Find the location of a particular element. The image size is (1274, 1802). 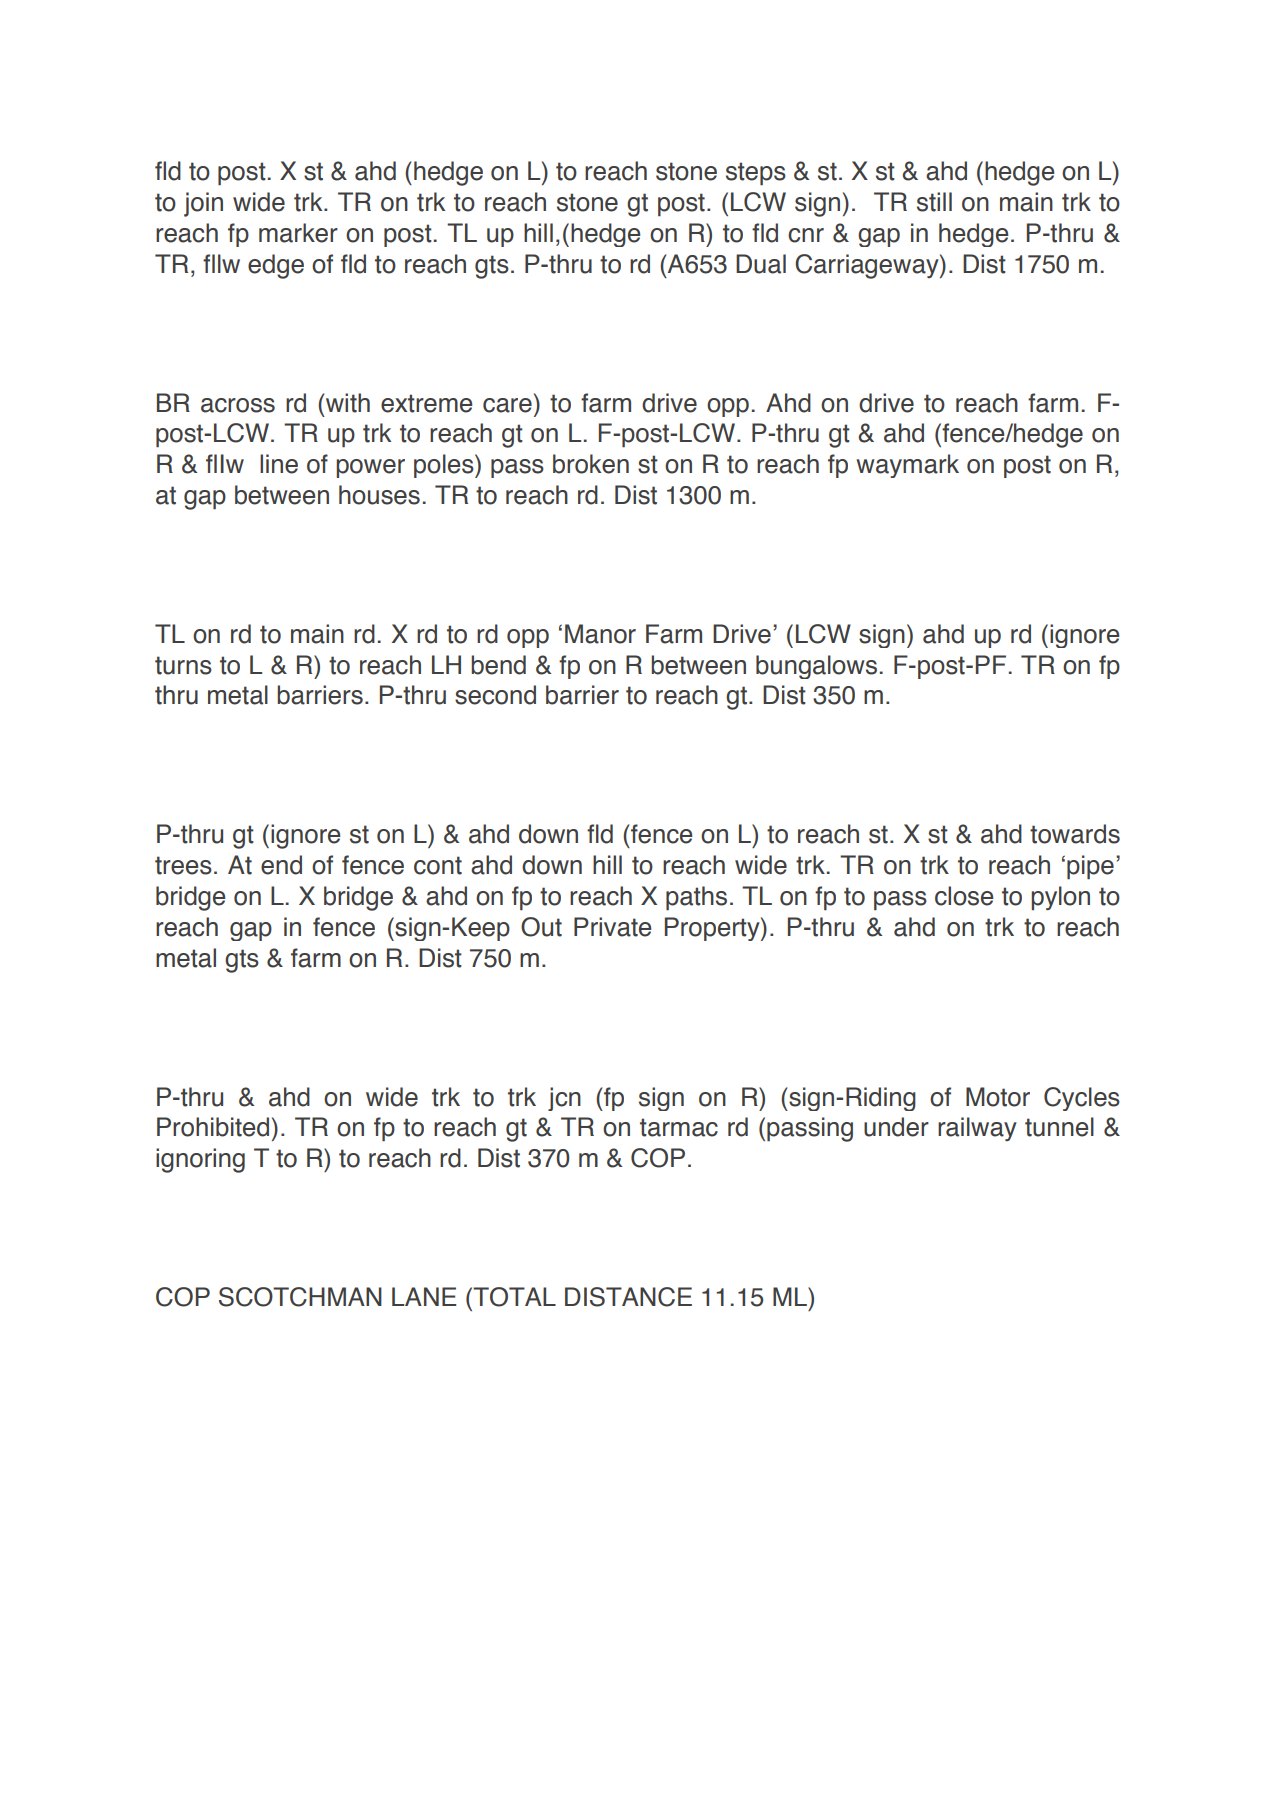

Manor is located at coordinates (600, 634).
